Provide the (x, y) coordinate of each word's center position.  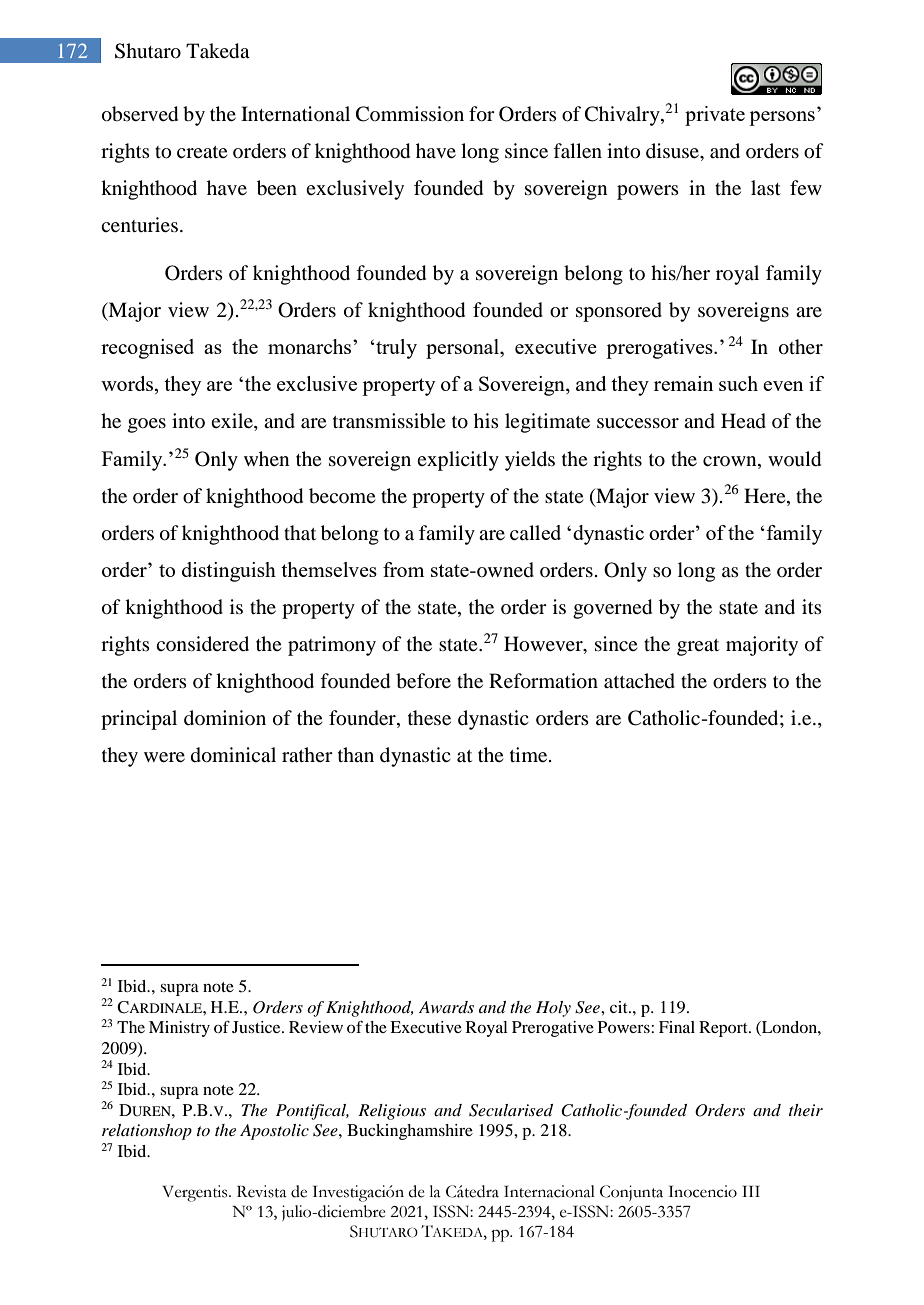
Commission (410, 114)
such (738, 383)
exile (233, 422)
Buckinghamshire (410, 1132)
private (715, 116)
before (423, 681)
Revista (262, 1191)
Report (724, 1029)
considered (202, 643)
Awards (446, 1007)
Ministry (179, 1029)
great (698, 647)
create (202, 152)
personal (463, 349)
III (751, 1191)
